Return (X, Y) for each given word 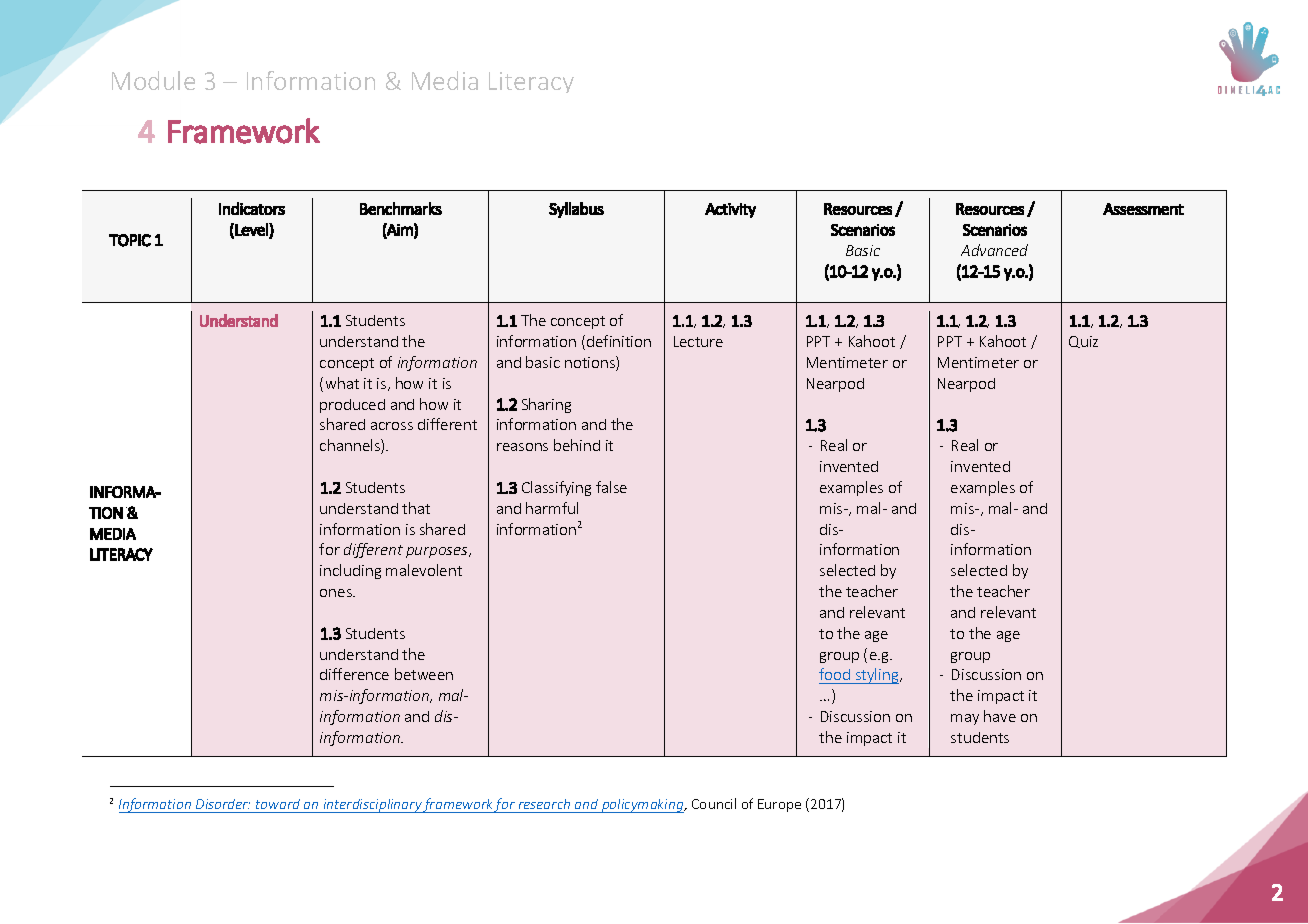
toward (278, 806)
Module (153, 80)
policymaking (643, 806)
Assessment (1143, 209)
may (965, 719)
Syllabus (576, 210)
